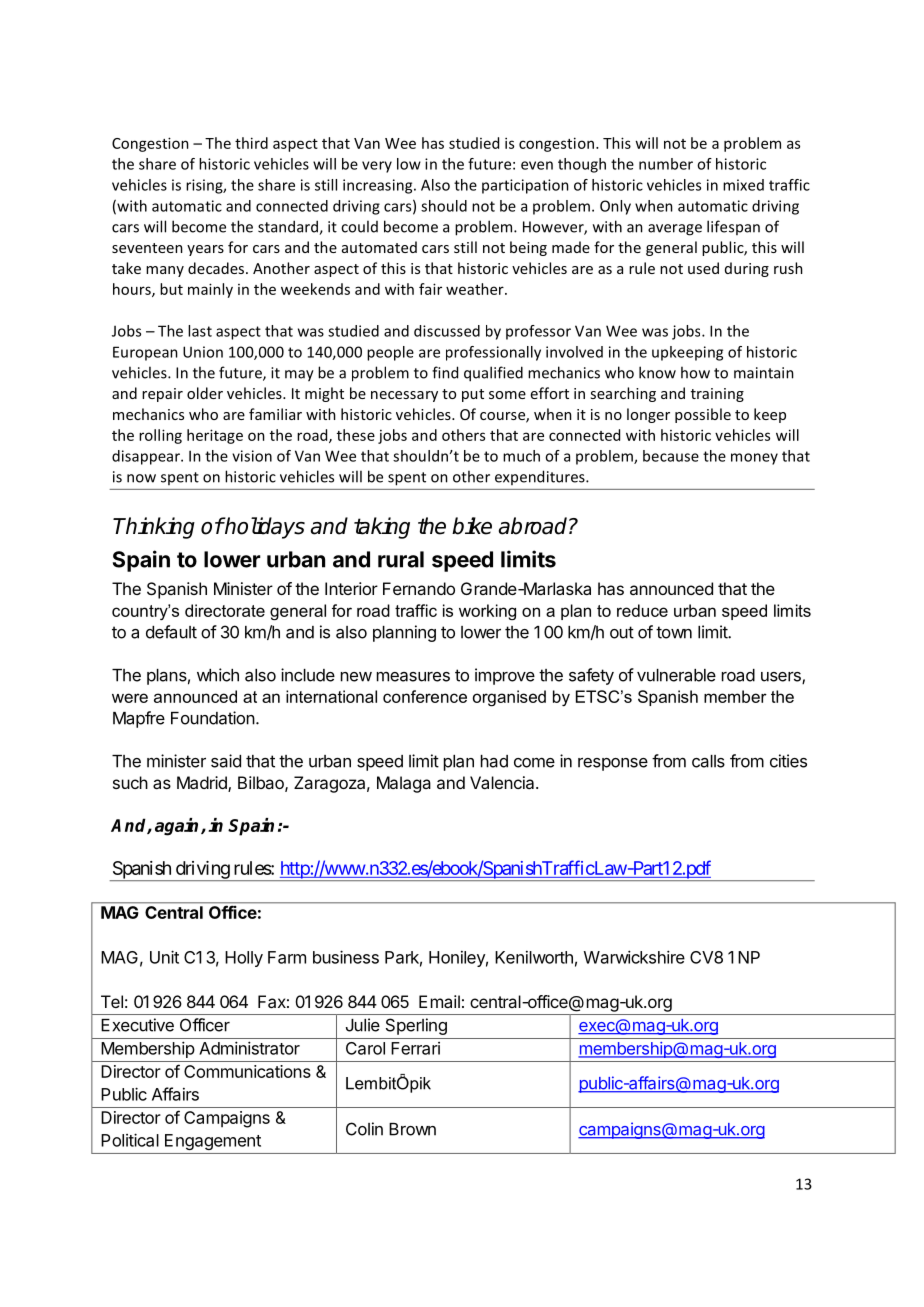 Image resolution: width=924 pixels, height=1307 pixels. I want to click on disappear, so click(147, 457).
